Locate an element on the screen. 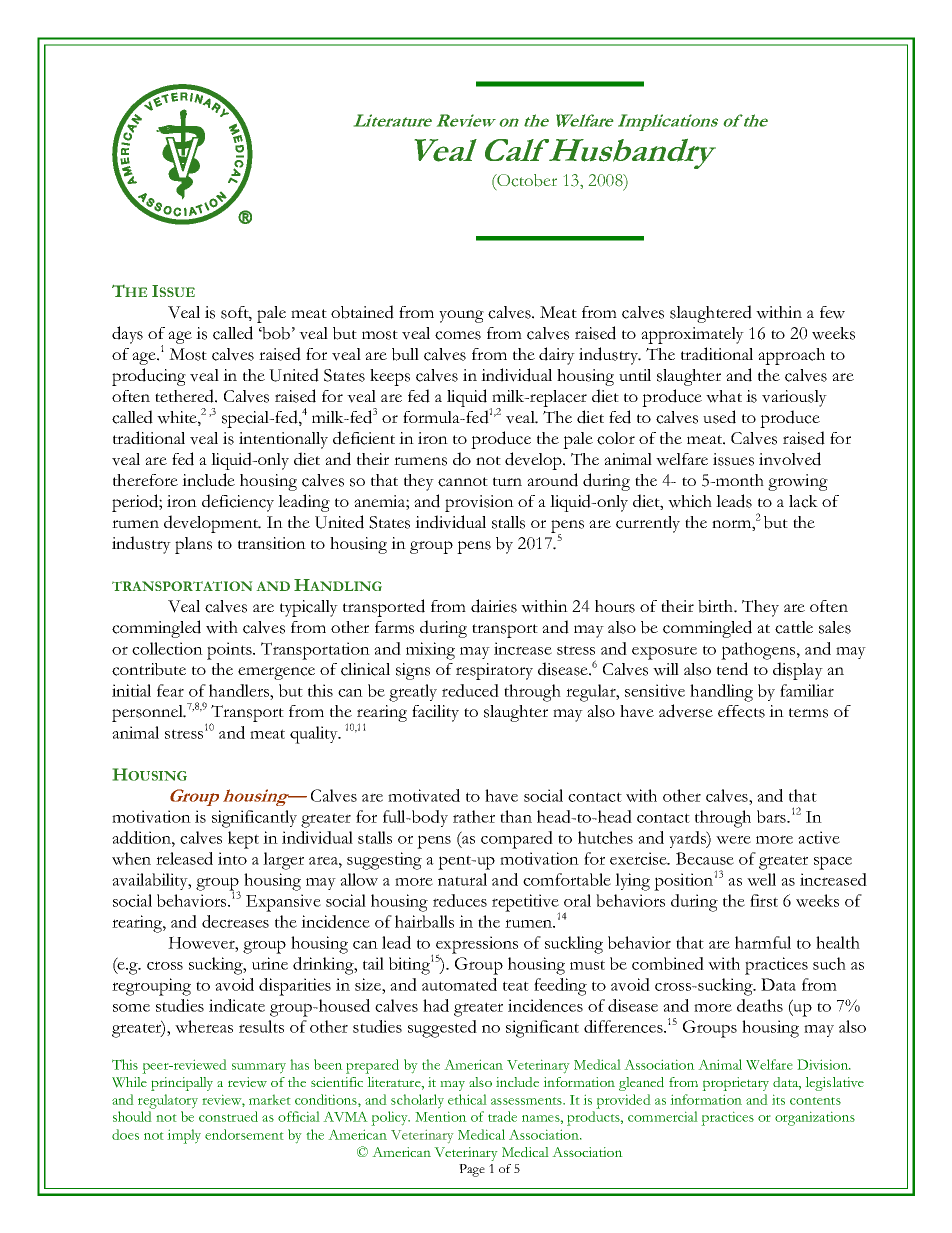 The width and height of the screenshot is (952, 1233). days is located at coordinates (127, 335).
